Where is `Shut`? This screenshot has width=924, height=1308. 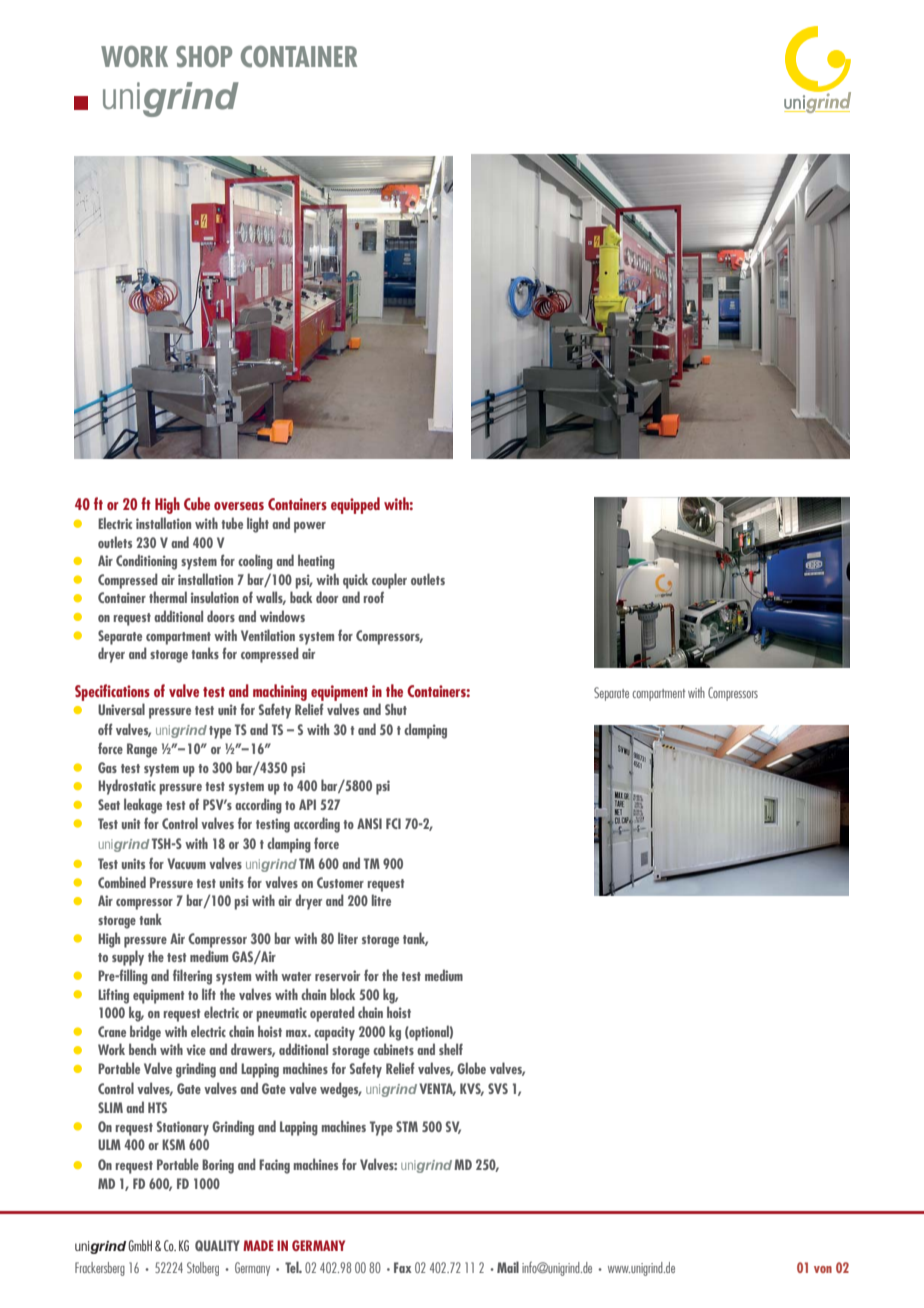 Shut is located at coordinates (396, 709).
